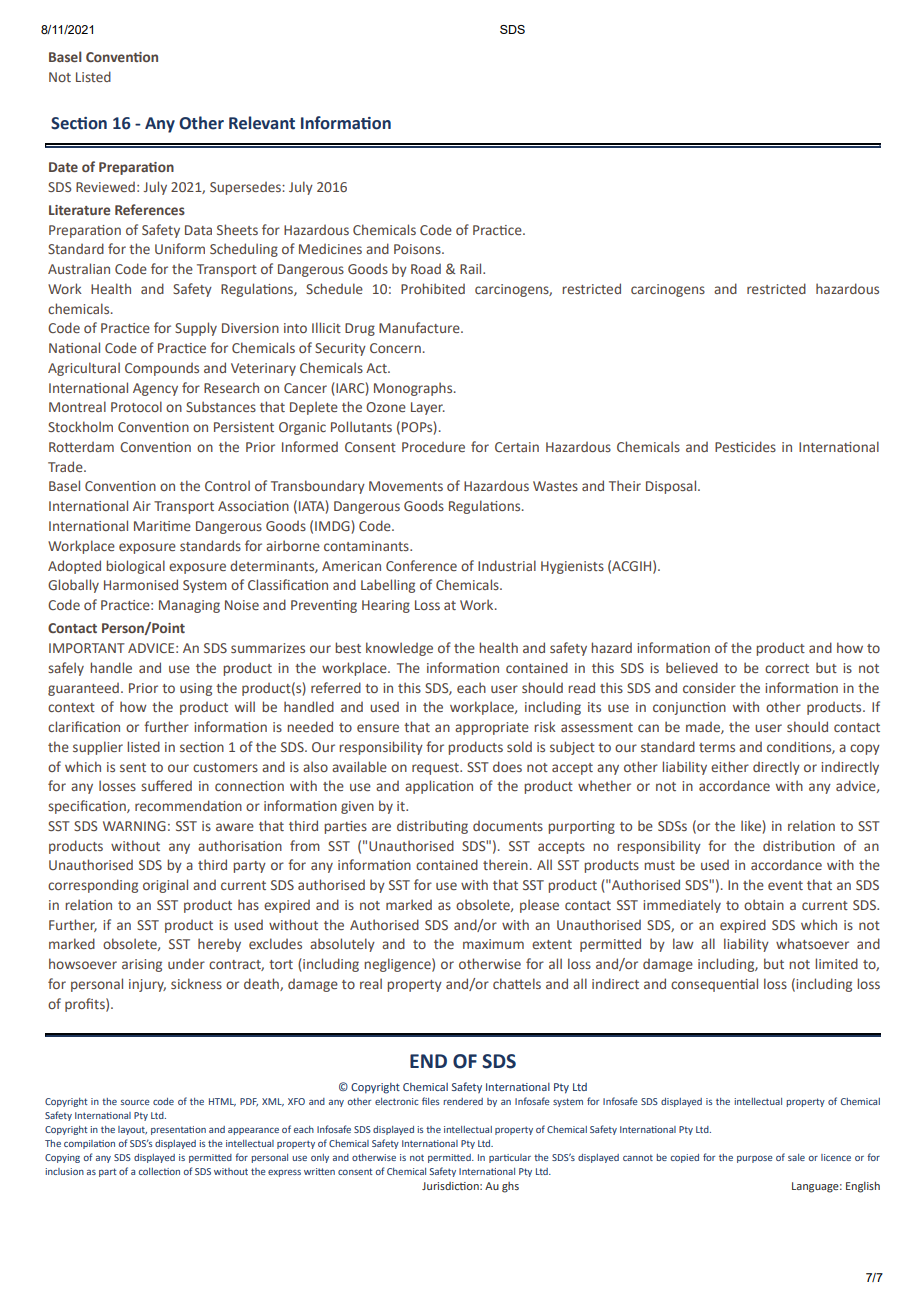  Describe the element at coordinates (787, 668) in the screenshot. I see `correct` at that location.
